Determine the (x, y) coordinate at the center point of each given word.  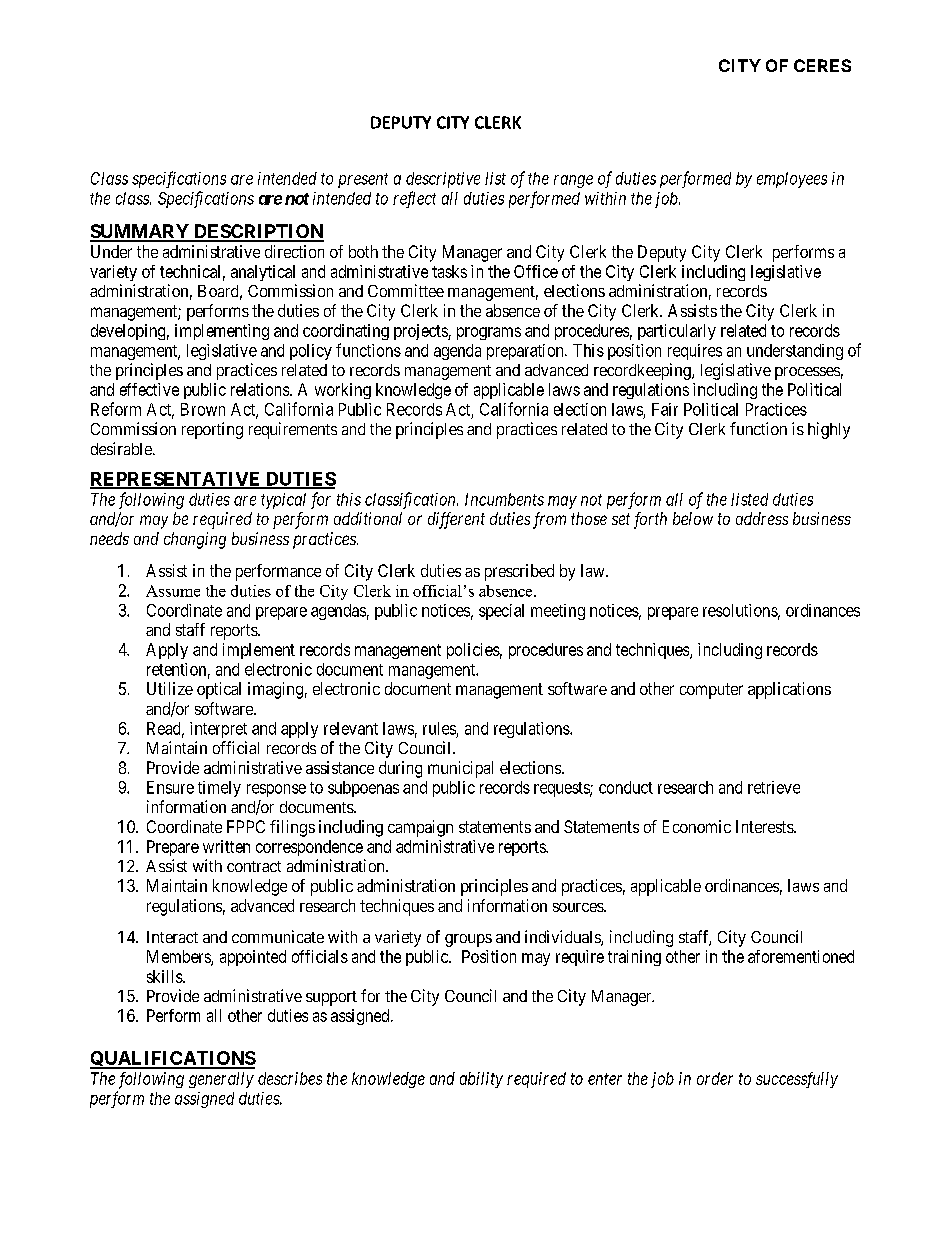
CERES (822, 65)
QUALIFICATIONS (173, 1060)
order (715, 1078)
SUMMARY (140, 232)
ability (481, 1080)
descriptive (443, 180)
